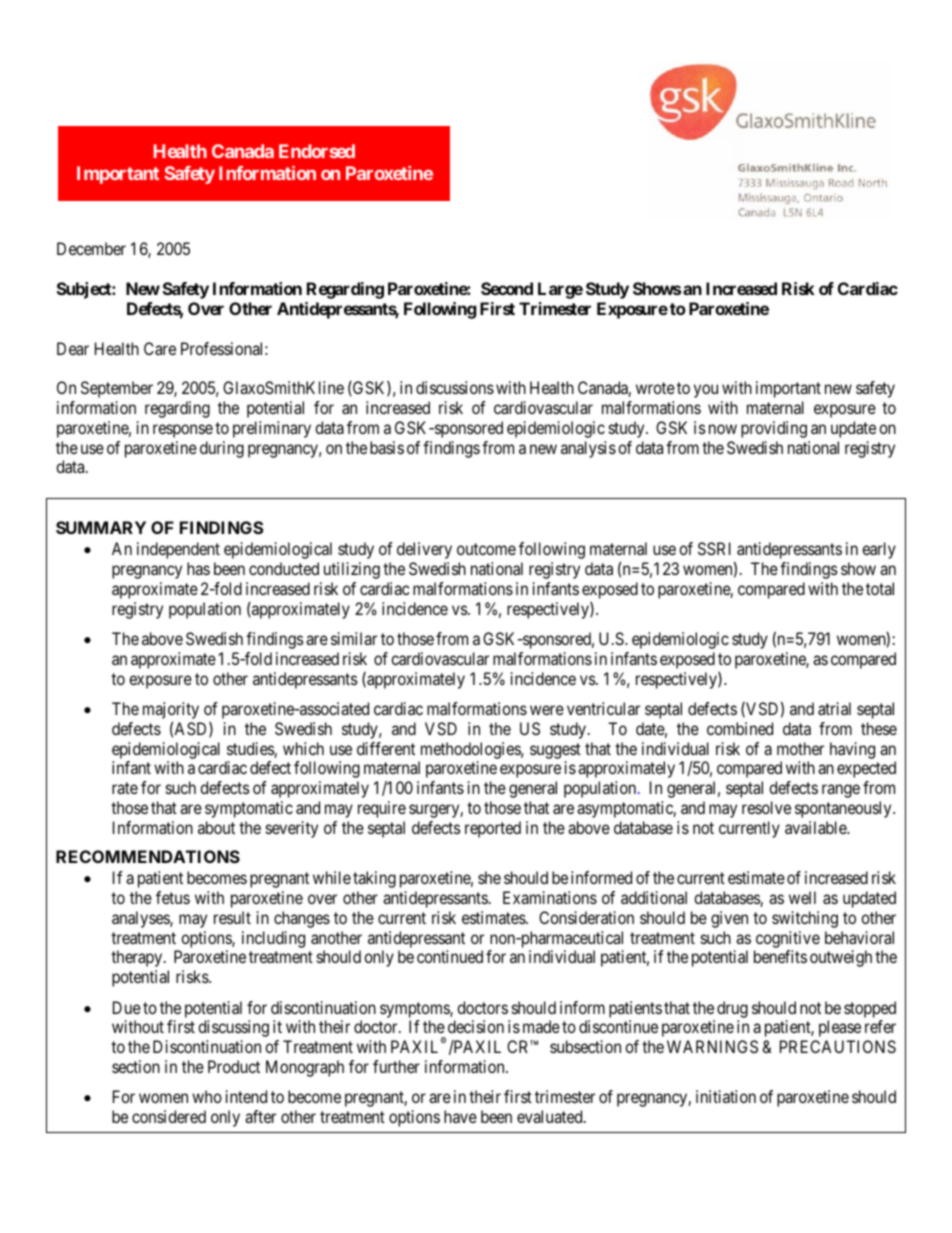  What do you see at coordinates (91, 248) in the document?
I see `December` at bounding box center [91, 248].
